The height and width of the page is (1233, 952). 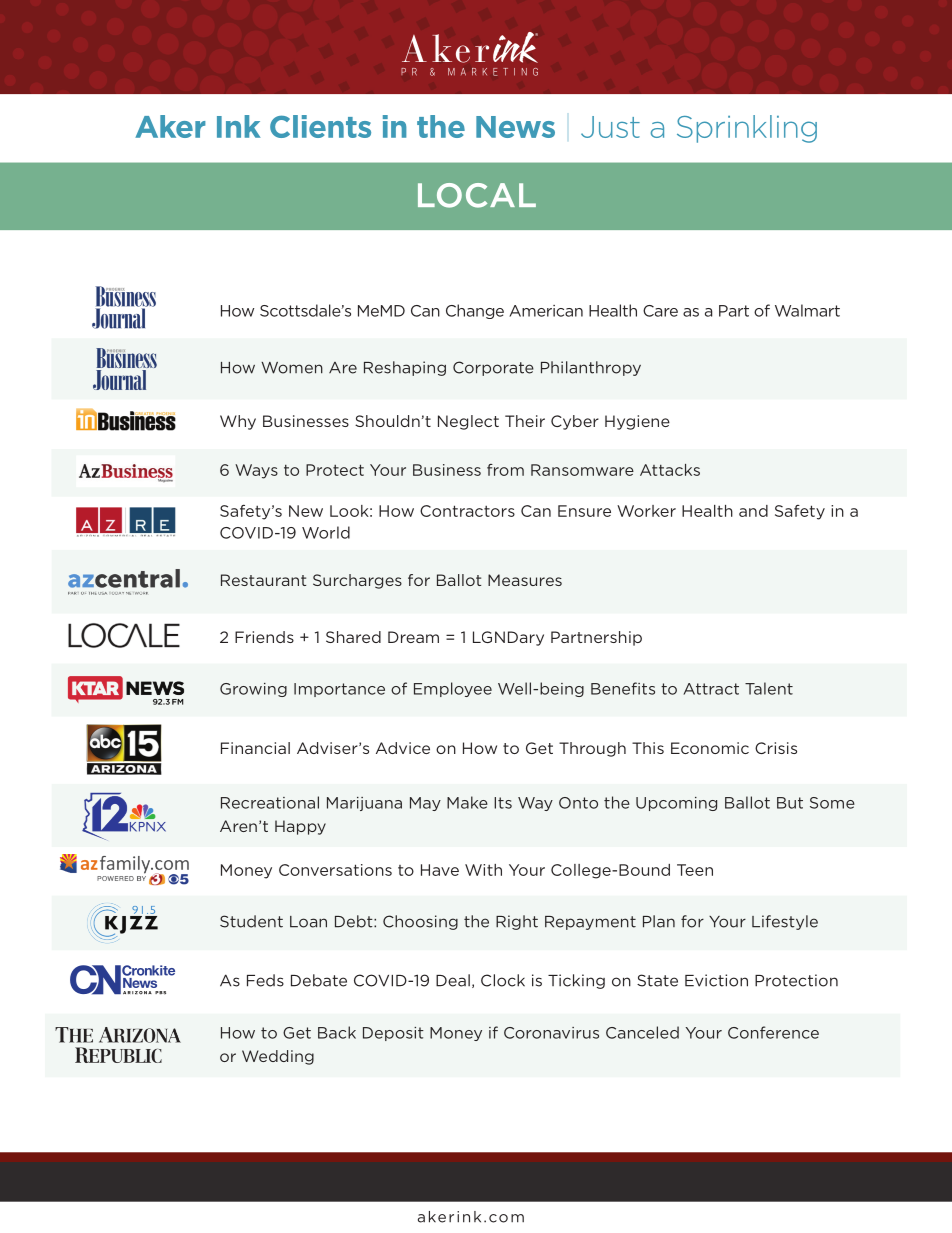 I want to click on Ways, so click(x=256, y=471).
